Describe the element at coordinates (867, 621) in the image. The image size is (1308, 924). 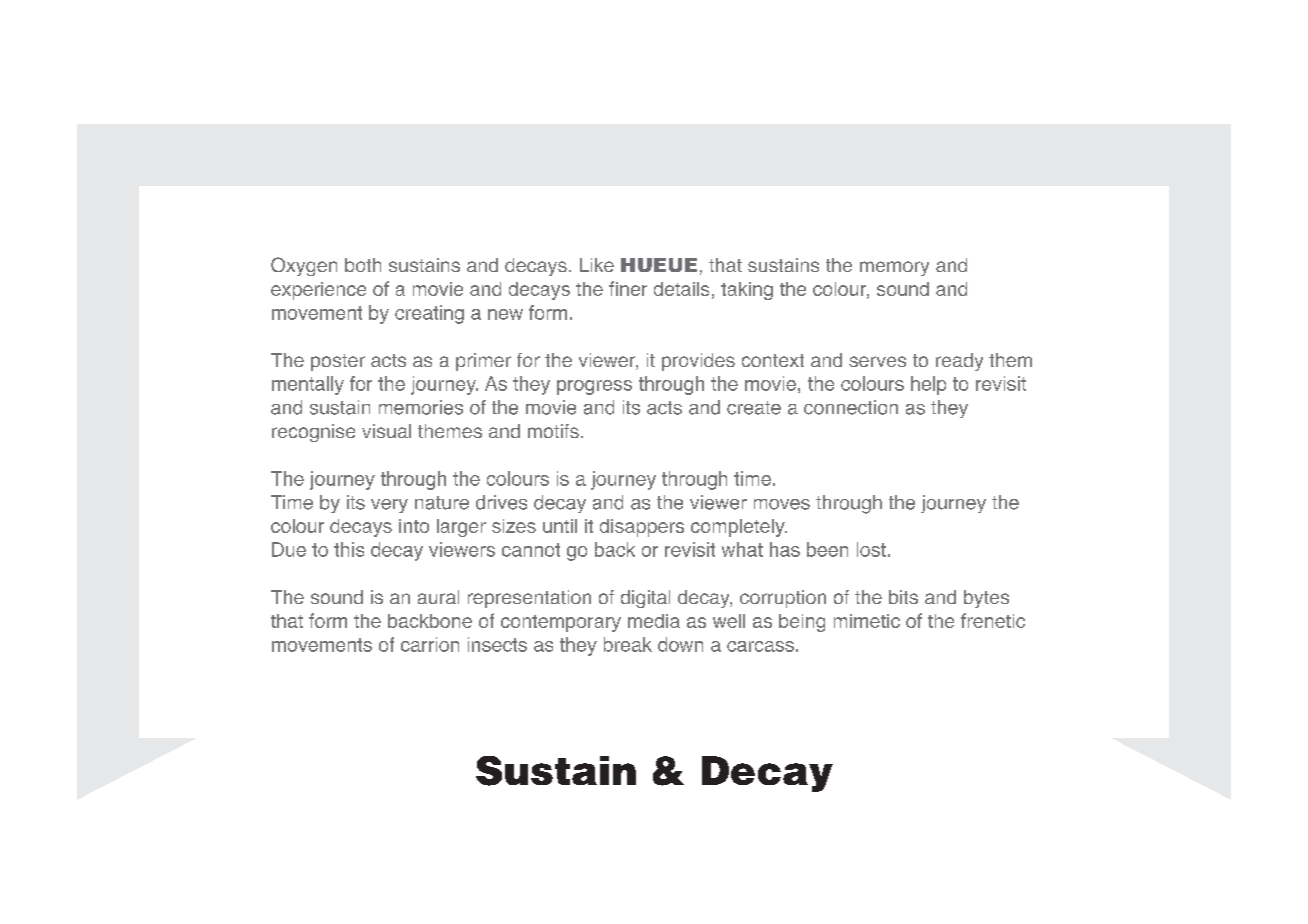
I see `mimetic` at that location.
